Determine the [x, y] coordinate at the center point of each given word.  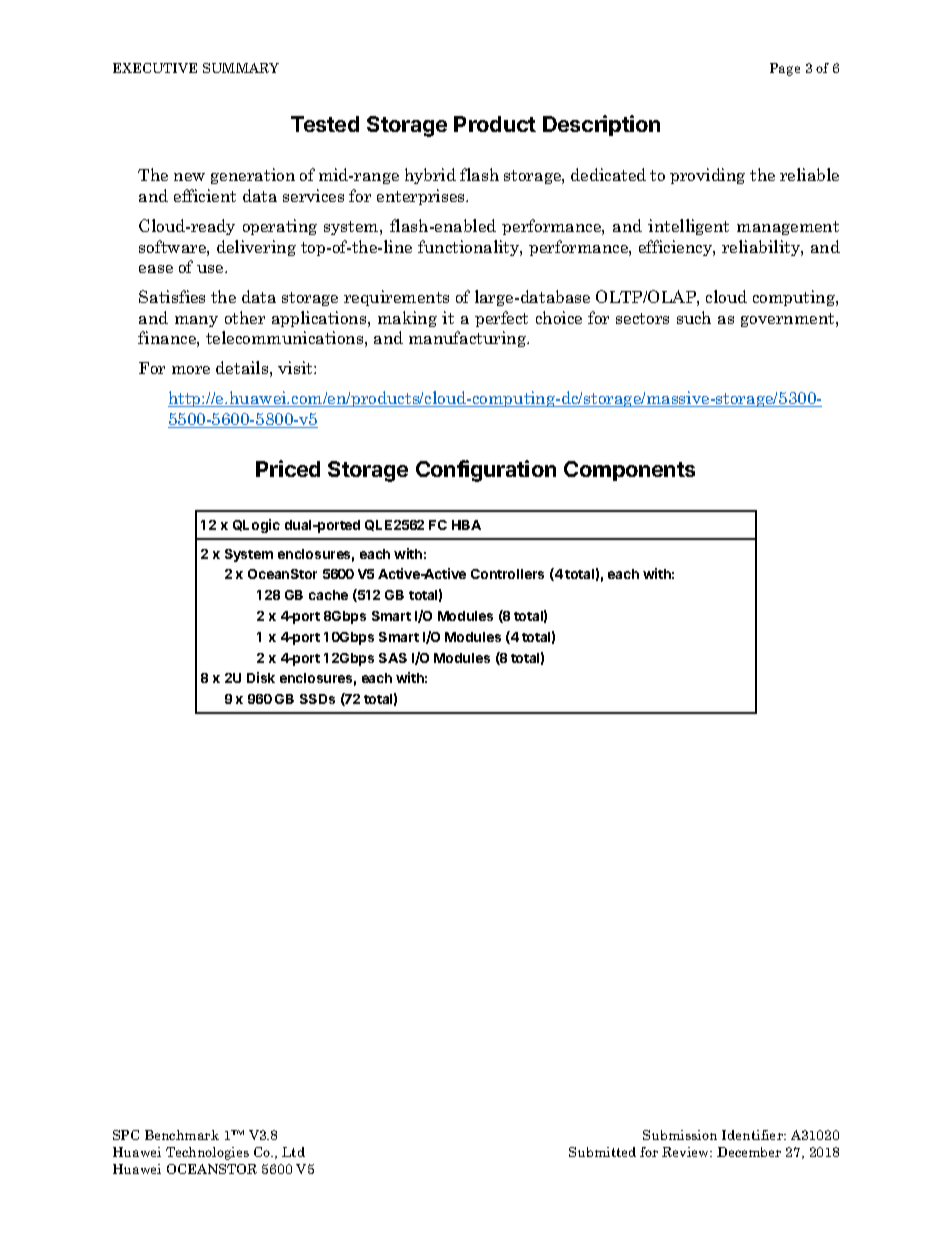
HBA [466, 525]
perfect [501, 319]
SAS [393, 658]
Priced [288, 468]
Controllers [507, 574]
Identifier [753, 1135]
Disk [261, 677]
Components [629, 471]
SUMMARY [241, 68]
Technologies [207, 1153]
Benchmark [182, 1135]
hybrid [430, 176]
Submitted [602, 1152]
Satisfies [172, 296]
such [694, 317]
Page [785, 69]
